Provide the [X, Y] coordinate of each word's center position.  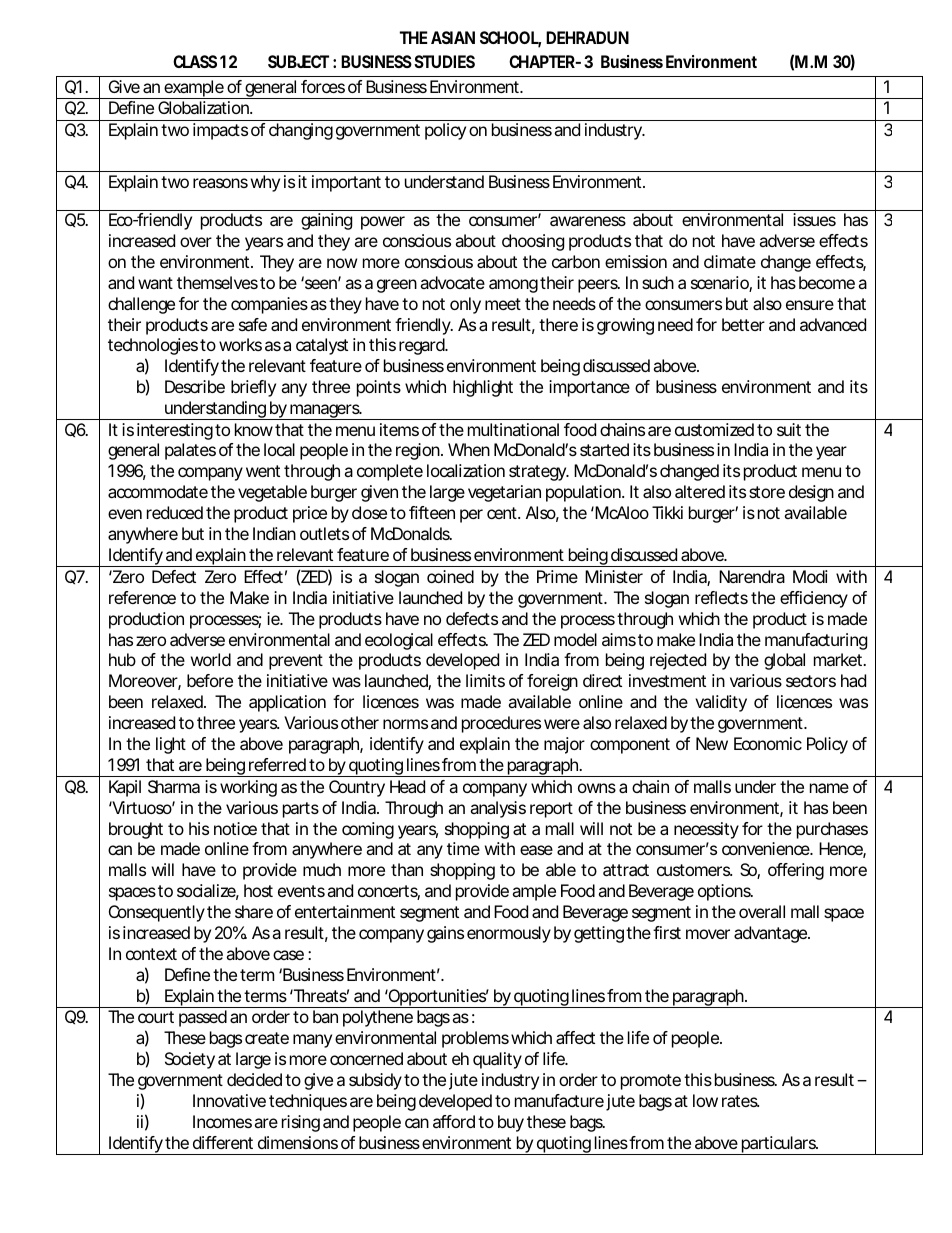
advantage [770, 934]
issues [814, 219]
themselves [217, 282]
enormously [509, 934]
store [767, 492]
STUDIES [444, 61]
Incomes [222, 1121]
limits [485, 680]
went [263, 471]
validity [721, 703]
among [513, 286]
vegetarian [504, 493]
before [210, 680]
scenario [720, 284]
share [254, 911]
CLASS [195, 61]
